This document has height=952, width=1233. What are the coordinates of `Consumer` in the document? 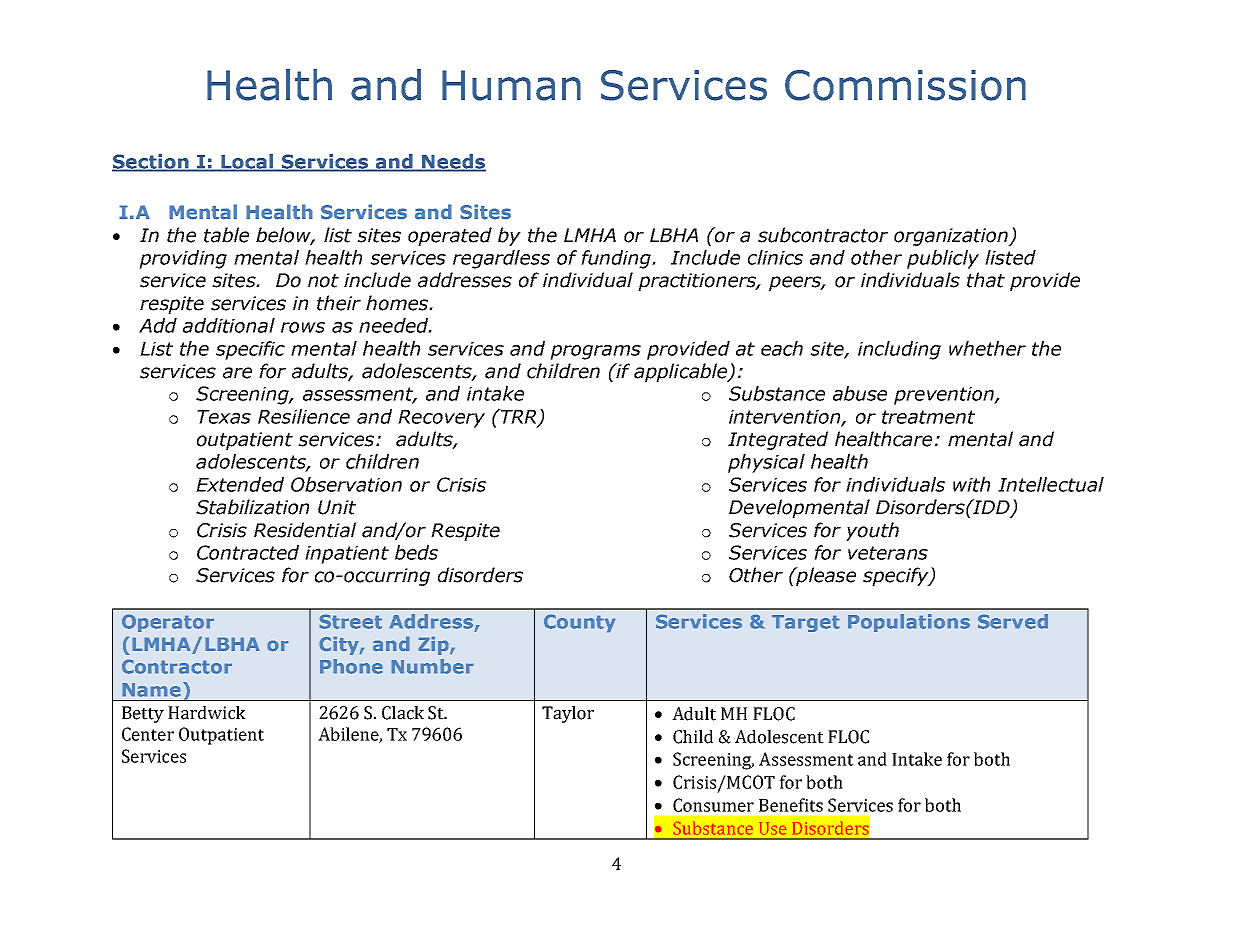 It's located at (713, 805).
